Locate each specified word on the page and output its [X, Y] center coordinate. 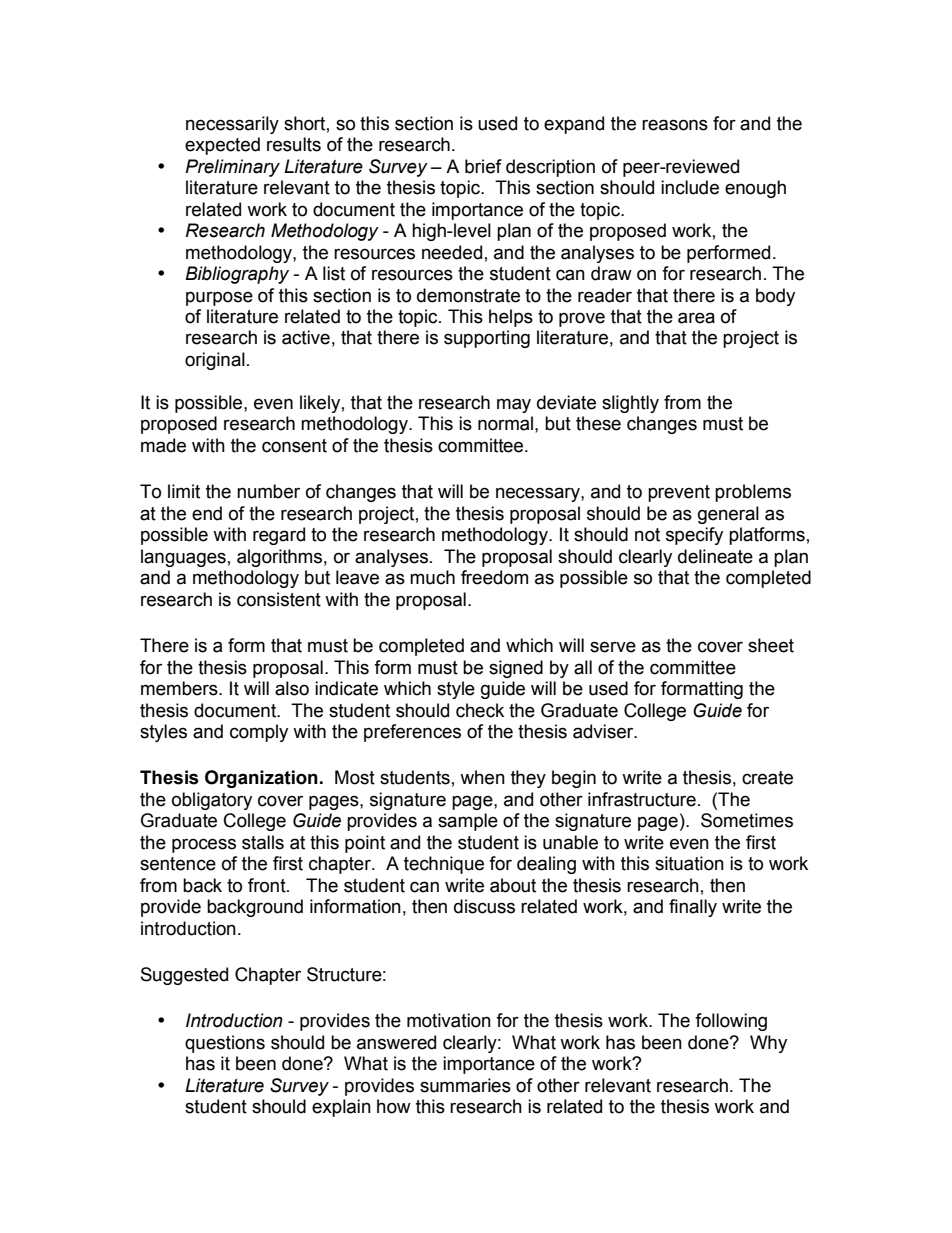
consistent [279, 599]
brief [483, 166]
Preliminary [232, 168]
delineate [715, 556]
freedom [494, 577]
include [690, 187]
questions [225, 1044]
